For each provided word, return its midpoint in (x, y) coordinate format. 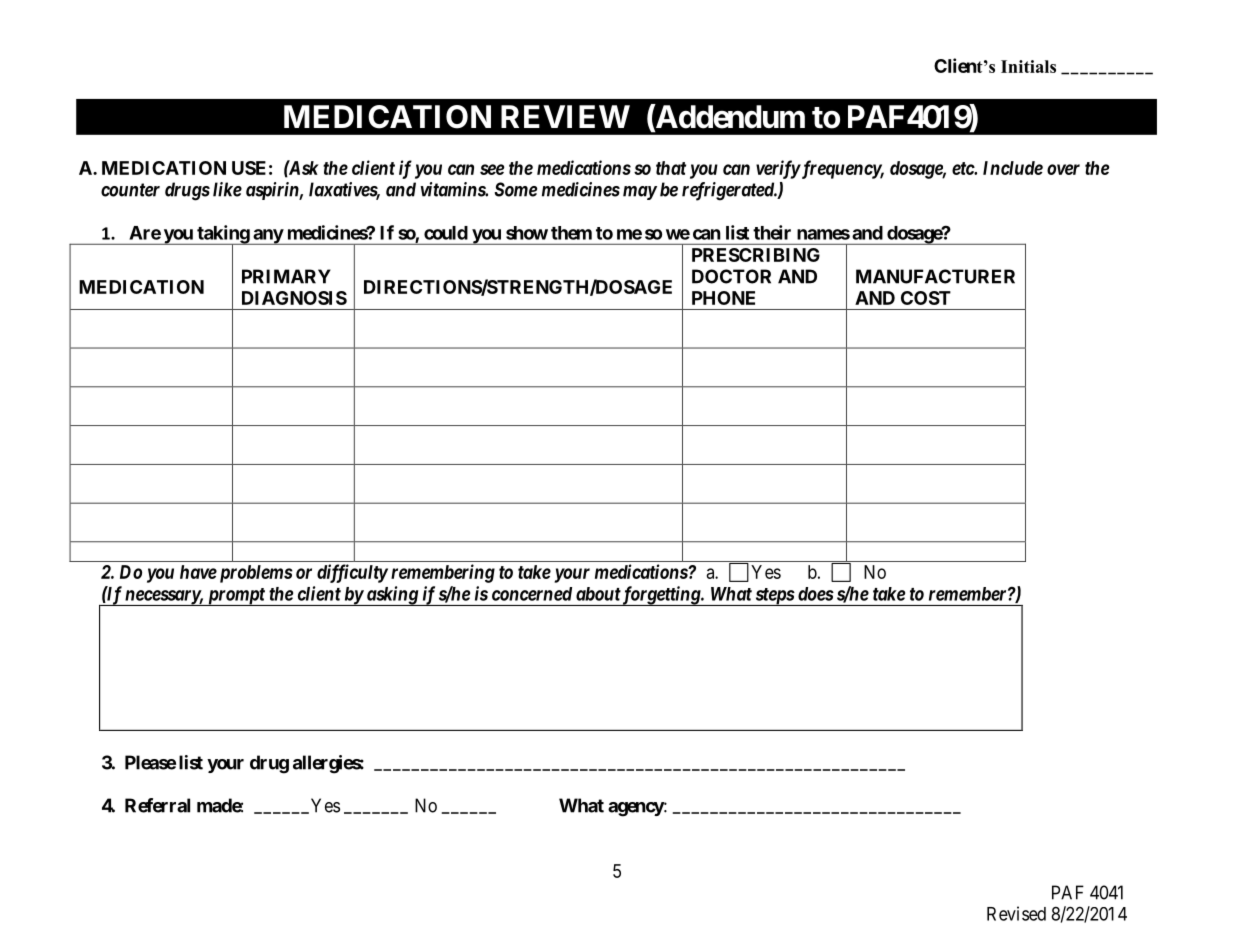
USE (249, 168)
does (816, 594)
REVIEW (565, 116)
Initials (1028, 66)
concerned (532, 594)
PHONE (723, 298)
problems (254, 574)
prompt (235, 597)
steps (774, 597)
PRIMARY (286, 276)
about (598, 594)
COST (926, 298)
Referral (157, 805)
